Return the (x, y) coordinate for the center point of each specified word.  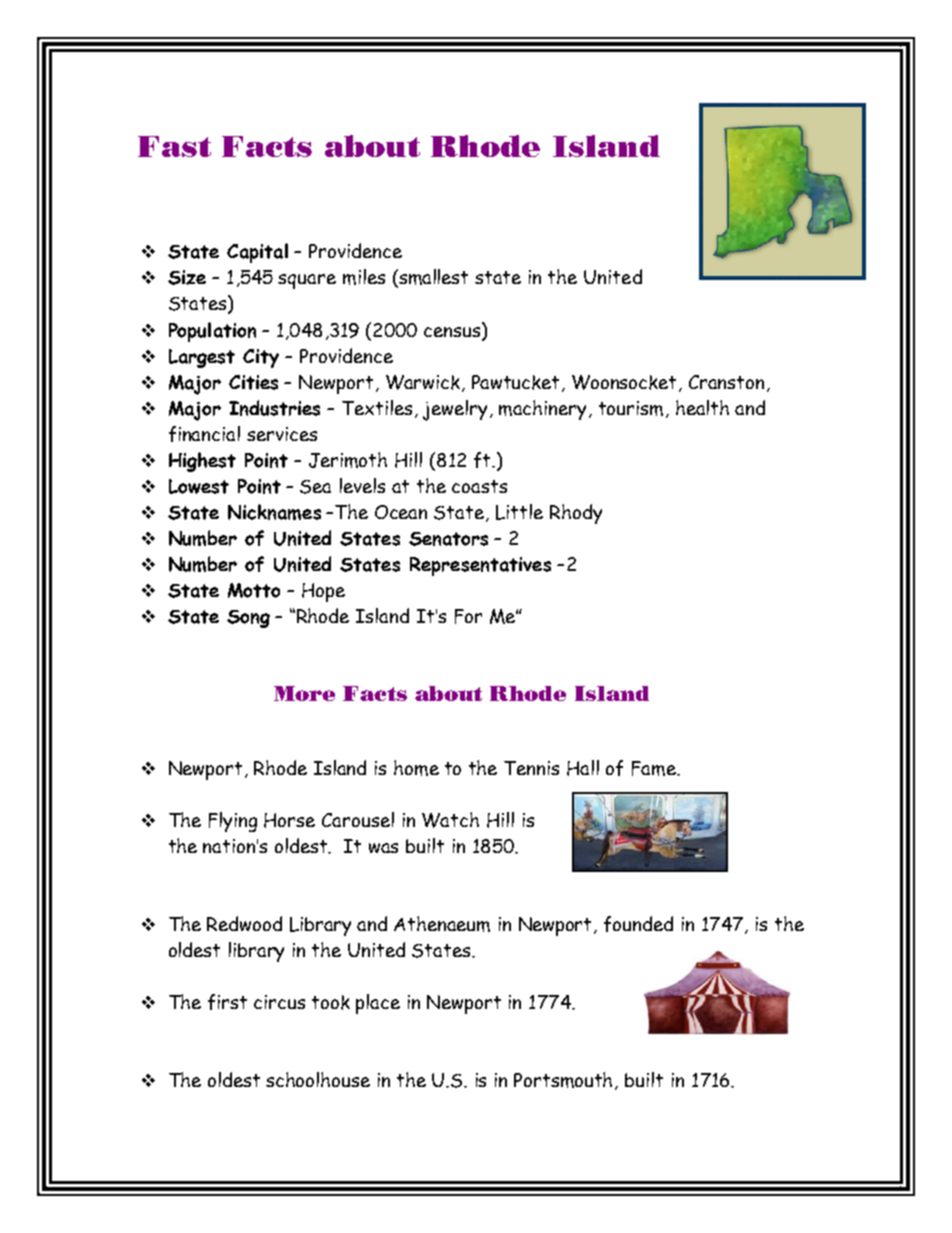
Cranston (728, 383)
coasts (479, 486)
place (378, 1004)
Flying (233, 822)
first (227, 1002)
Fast (174, 146)
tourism (631, 408)
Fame (655, 768)
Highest (202, 462)
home (416, 768)
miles (364, 277)
